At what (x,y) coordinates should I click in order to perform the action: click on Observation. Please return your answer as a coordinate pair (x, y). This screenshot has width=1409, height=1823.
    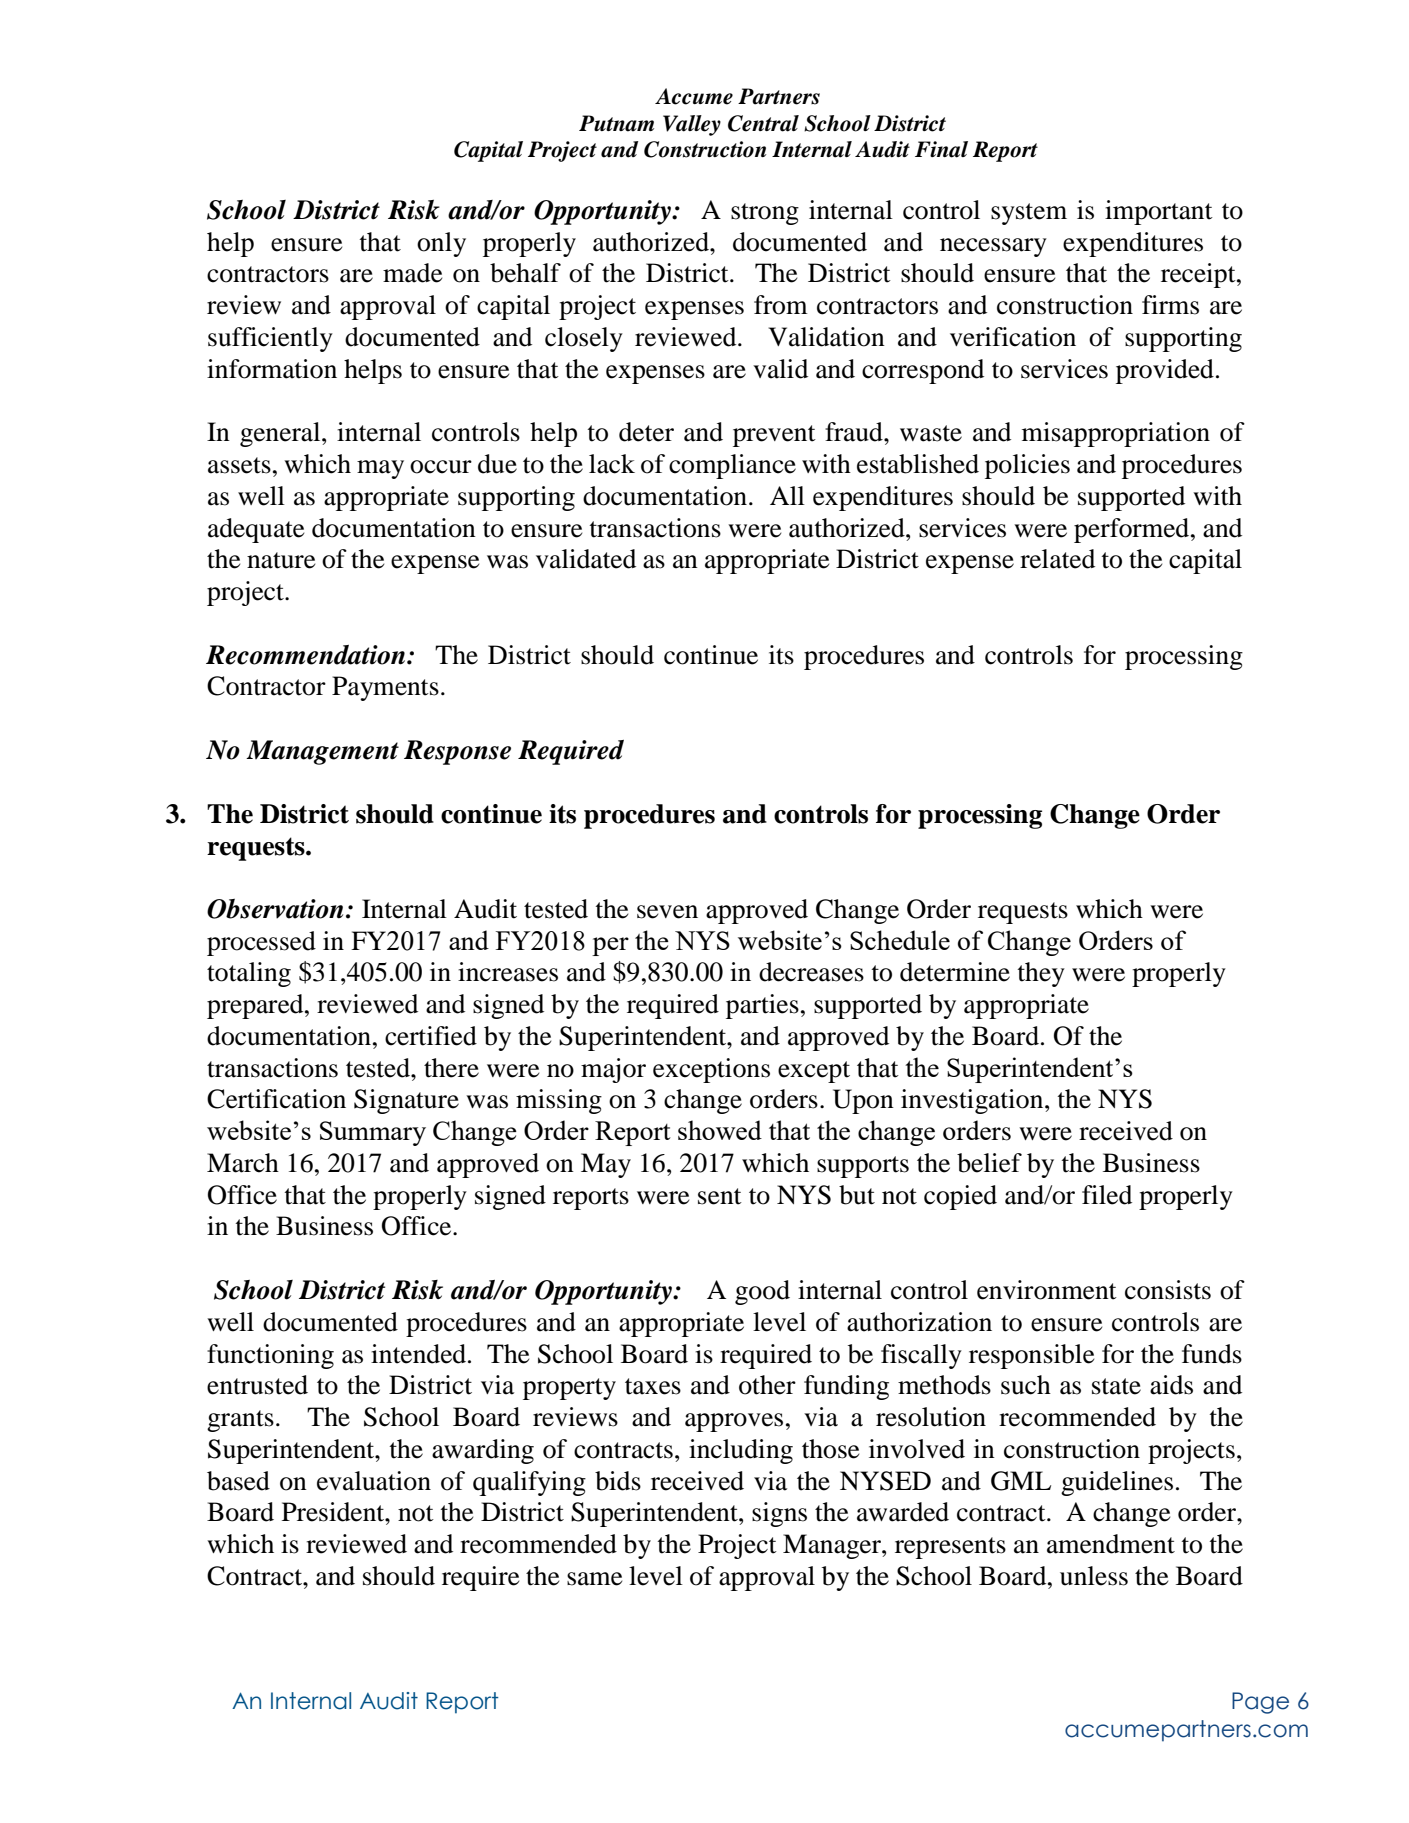
    Looking at the image, I should click on (275, 909).
